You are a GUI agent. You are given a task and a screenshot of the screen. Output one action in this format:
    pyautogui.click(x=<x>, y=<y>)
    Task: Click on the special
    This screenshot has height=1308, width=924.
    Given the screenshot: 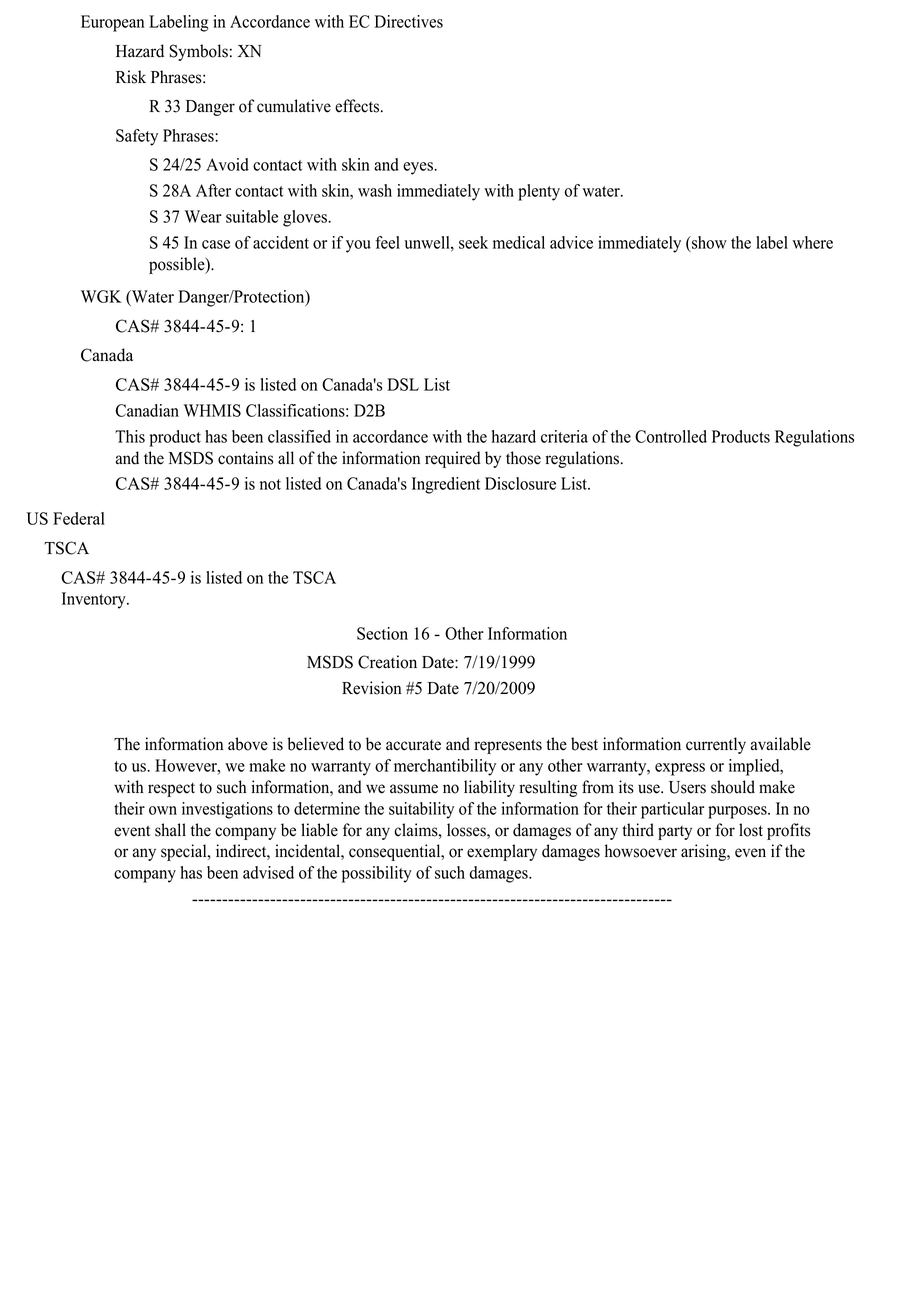 What is the action you would take?
    pyautogui.click(x=185, y=852)
